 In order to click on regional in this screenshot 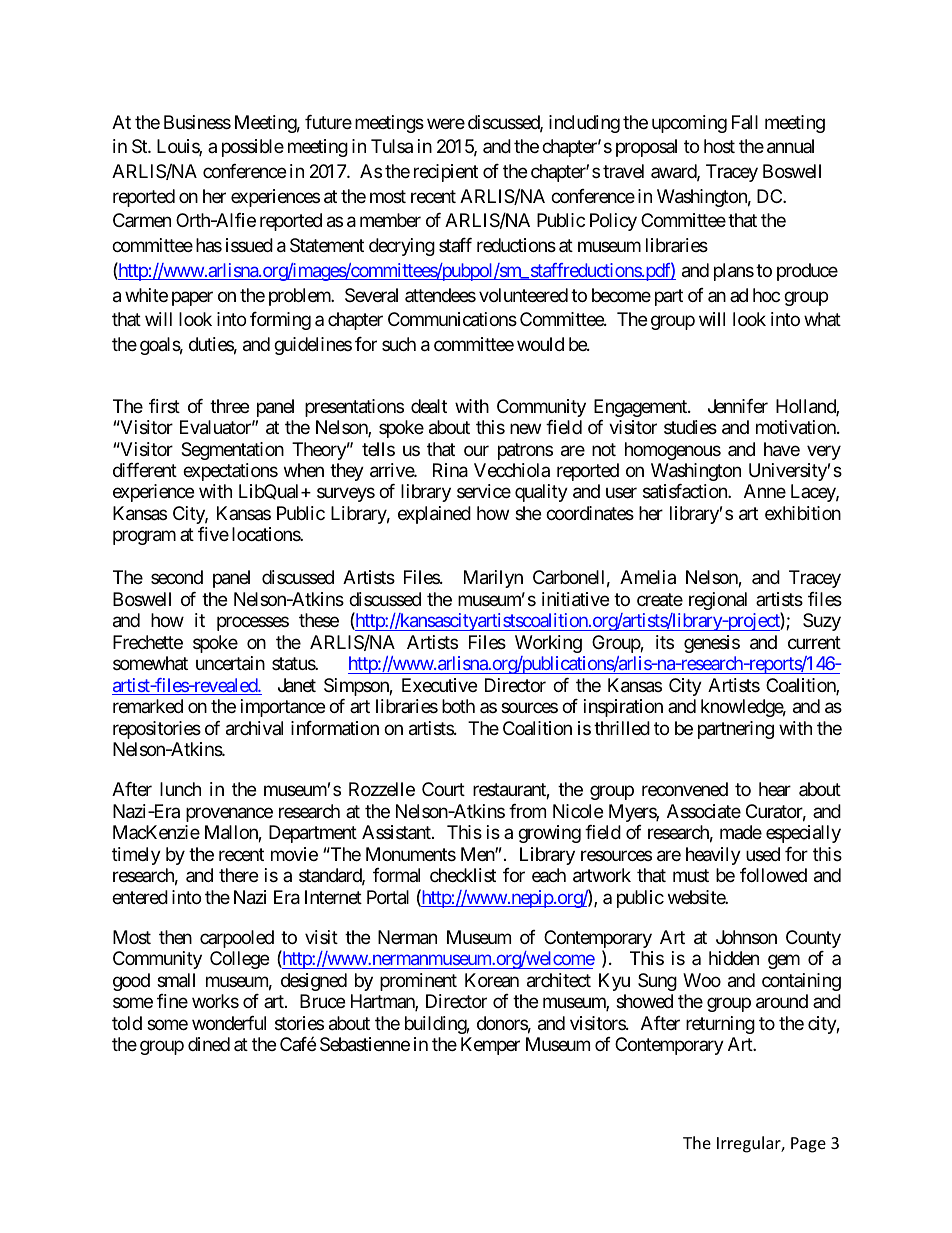, I will do `click(718, 601)`.
